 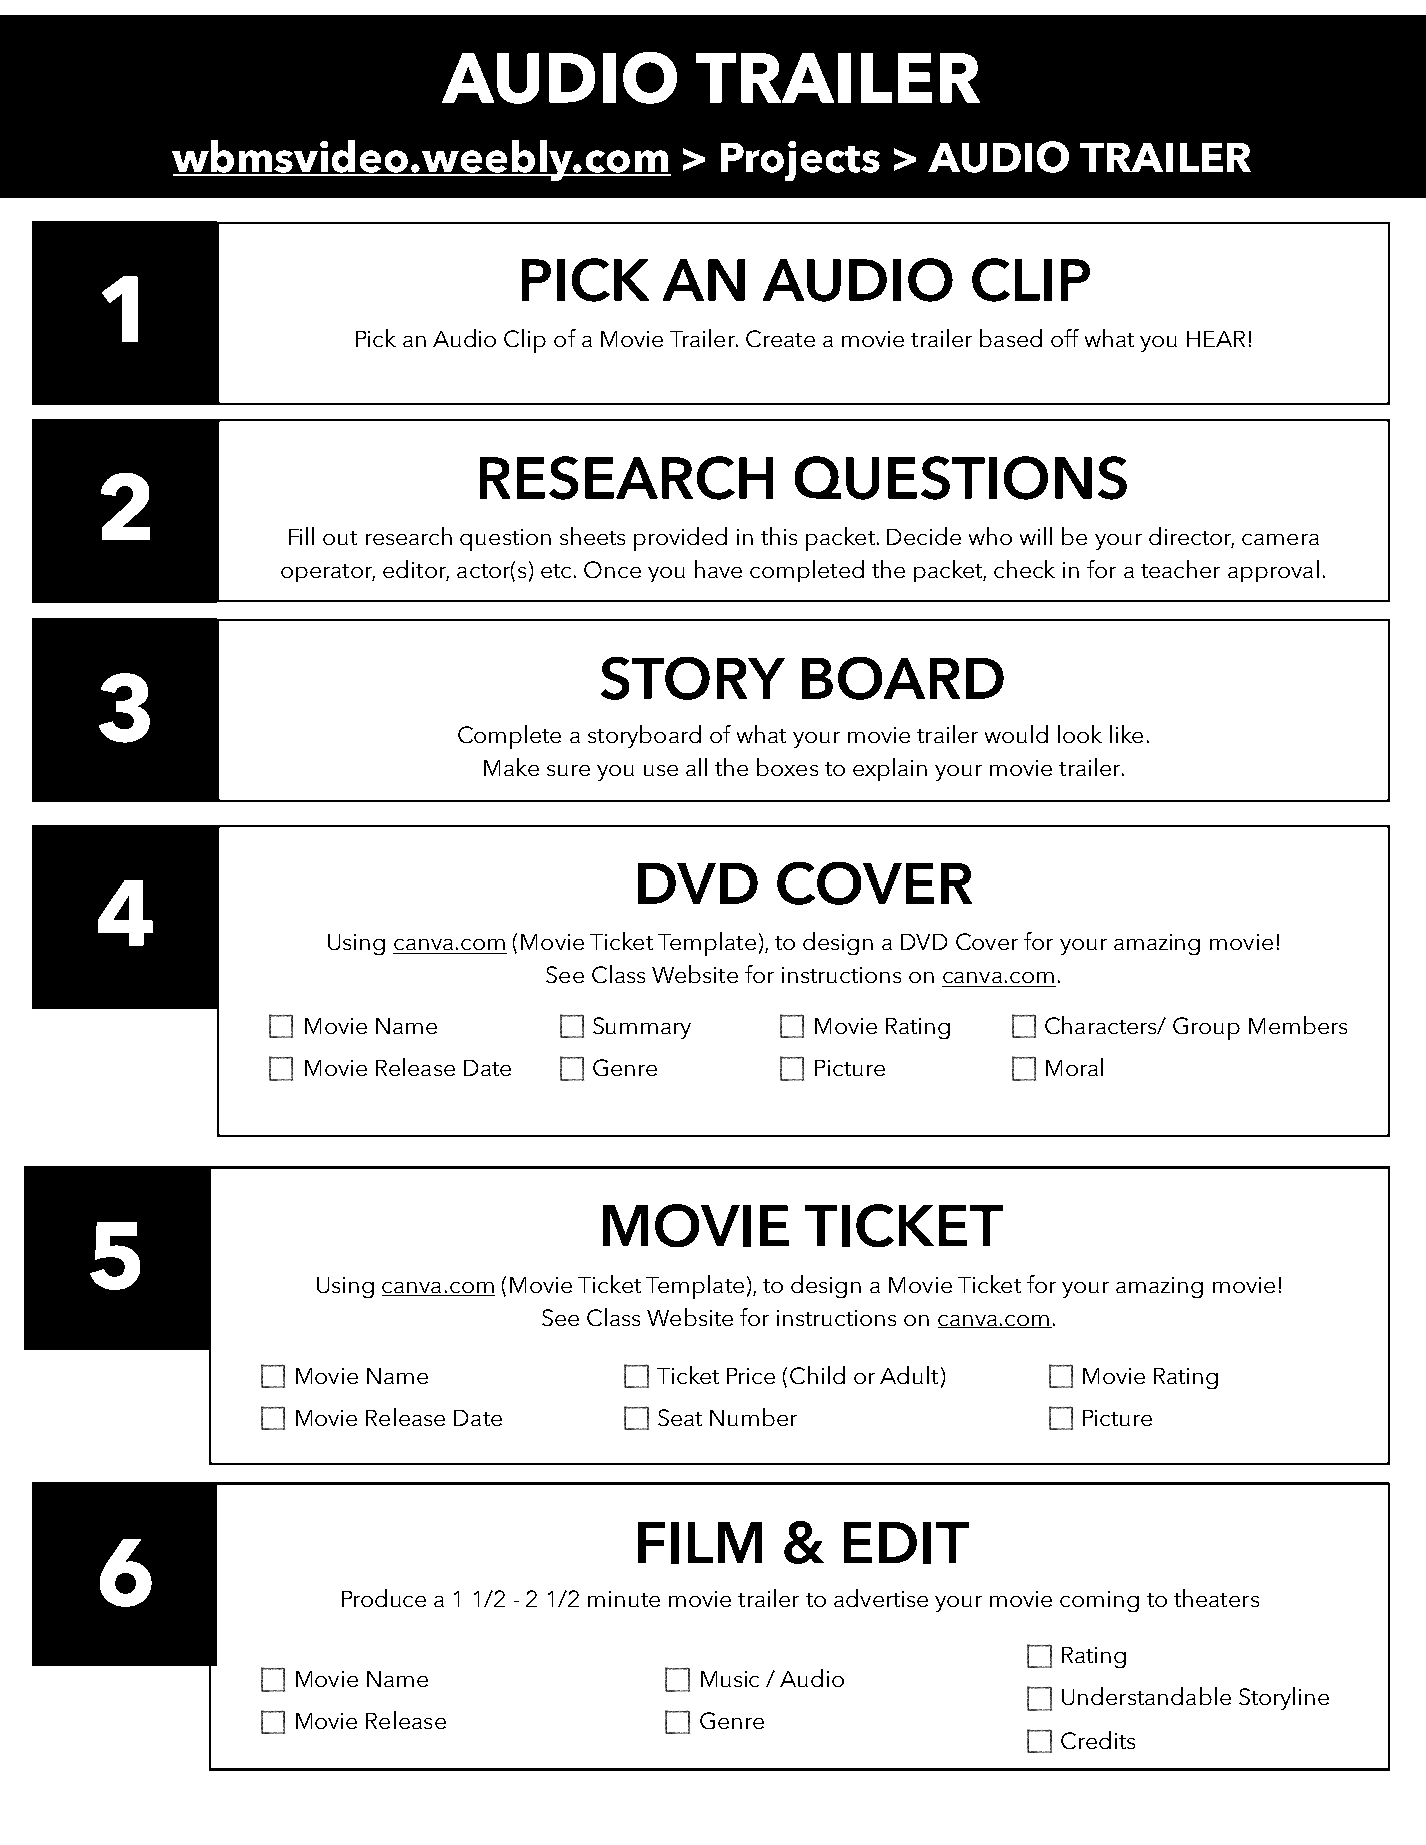 I want to click on Group, so click(x=1206, y=1028).
